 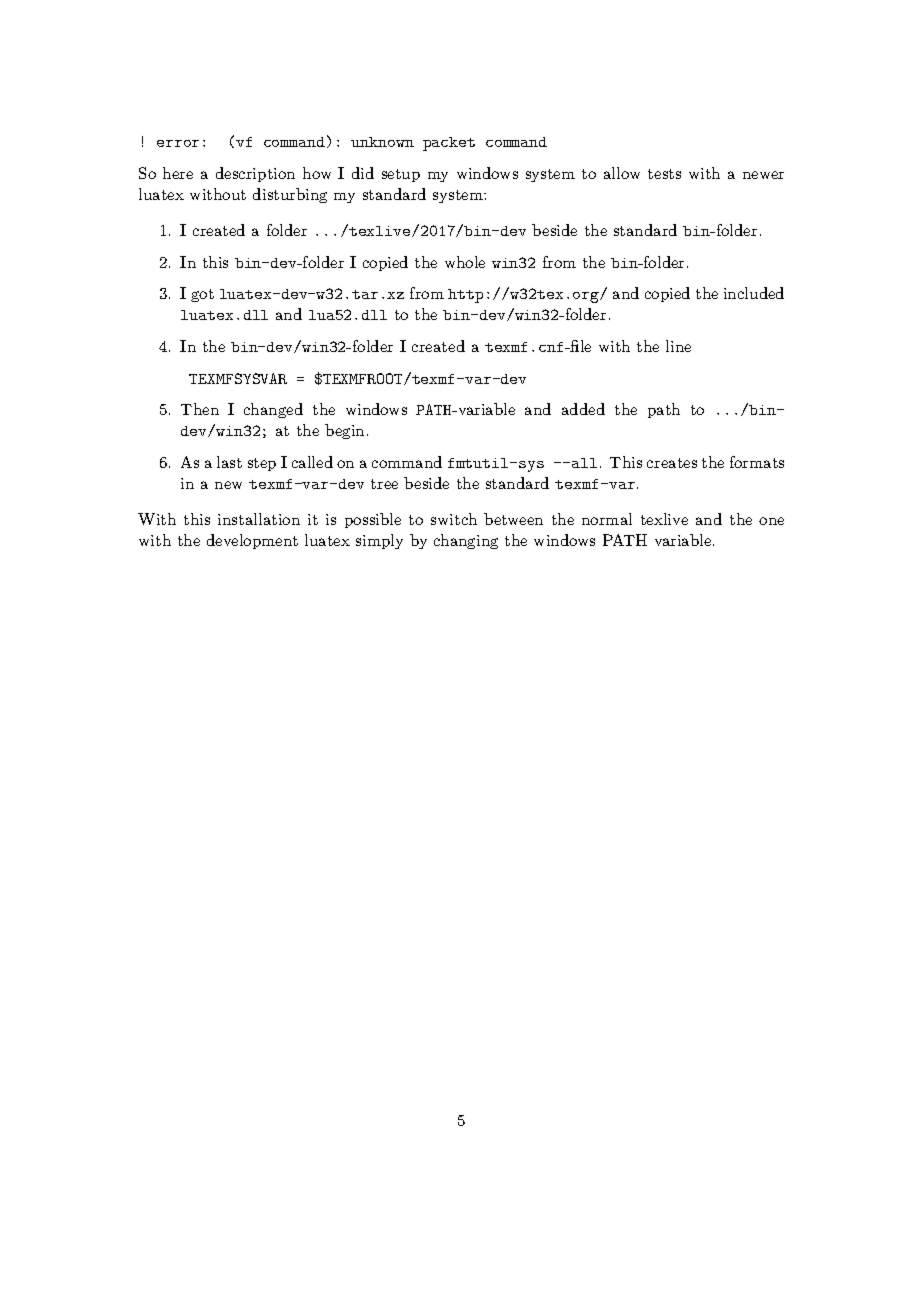 I want to click on description, so click(x=255, y=174).
